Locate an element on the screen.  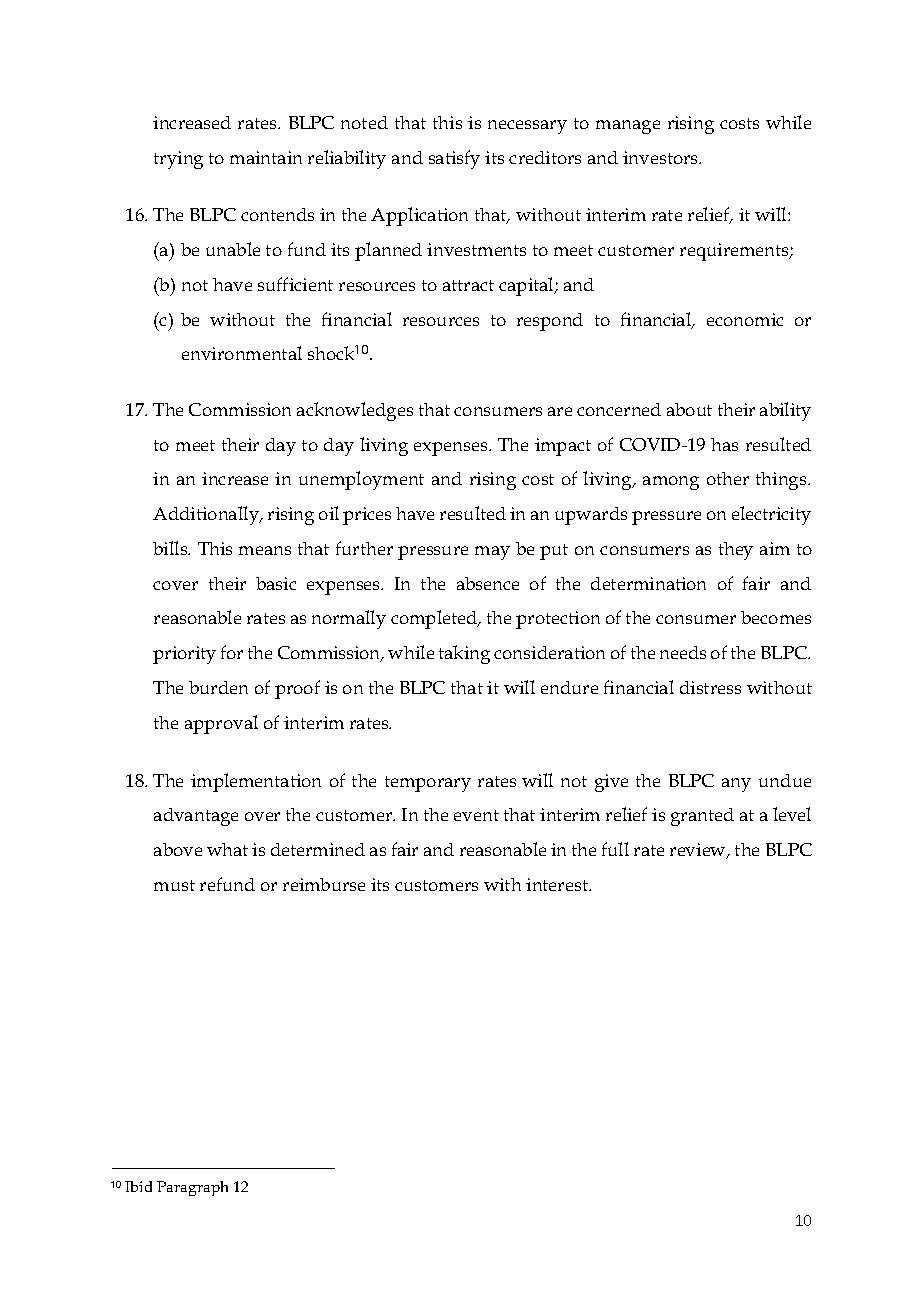
about is located at coordinates (689, 409).
